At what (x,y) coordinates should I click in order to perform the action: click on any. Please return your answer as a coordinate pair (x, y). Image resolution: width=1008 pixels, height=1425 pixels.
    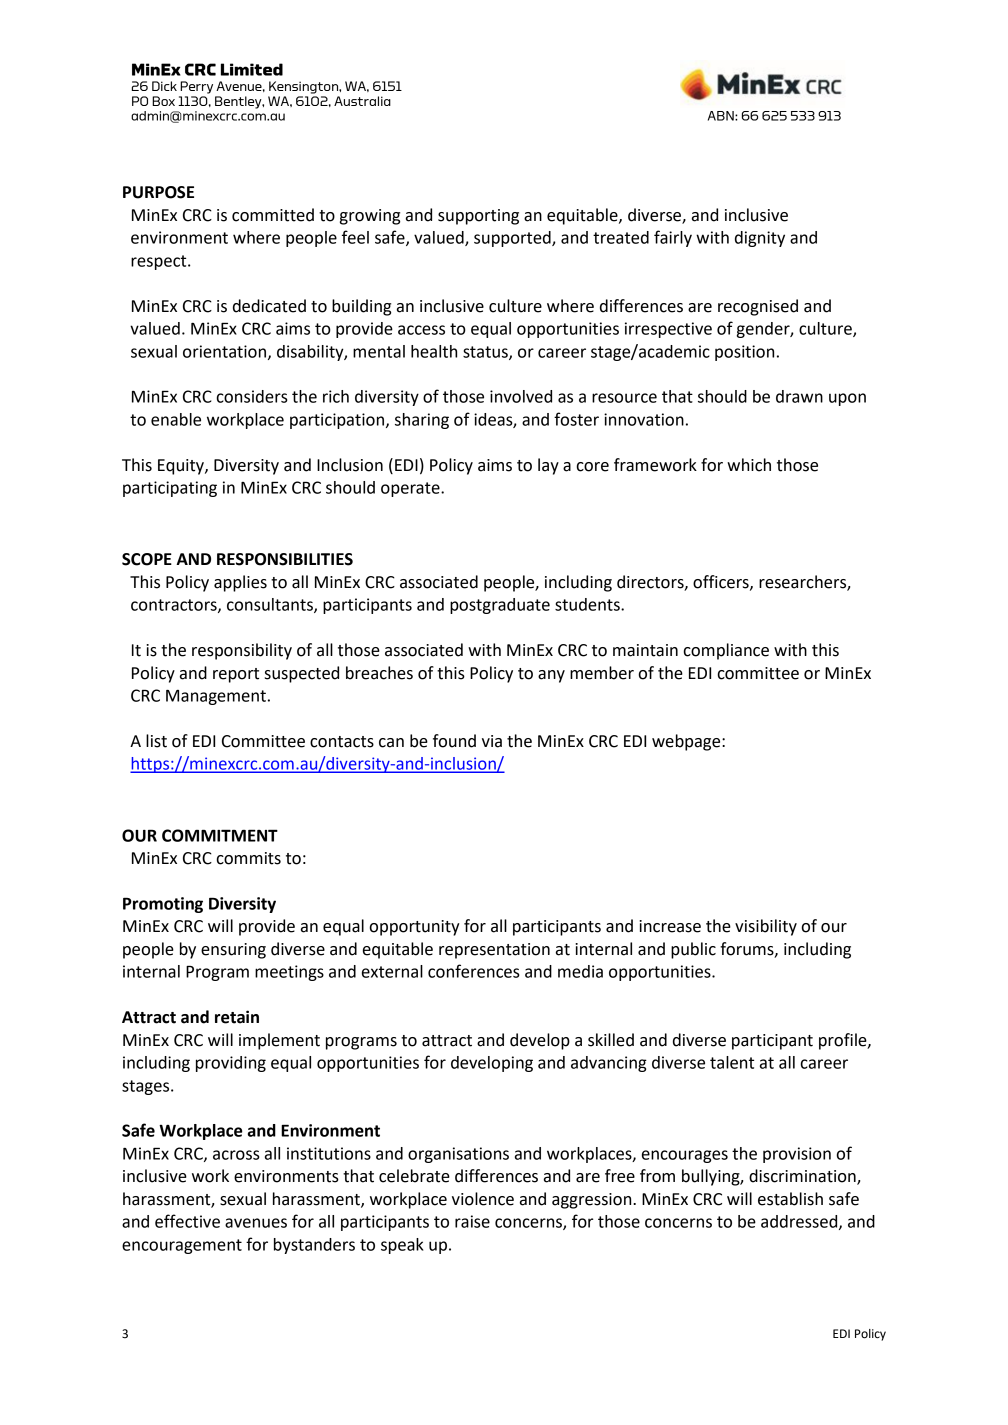
    Looking at the image, I should click on (551, 676).
